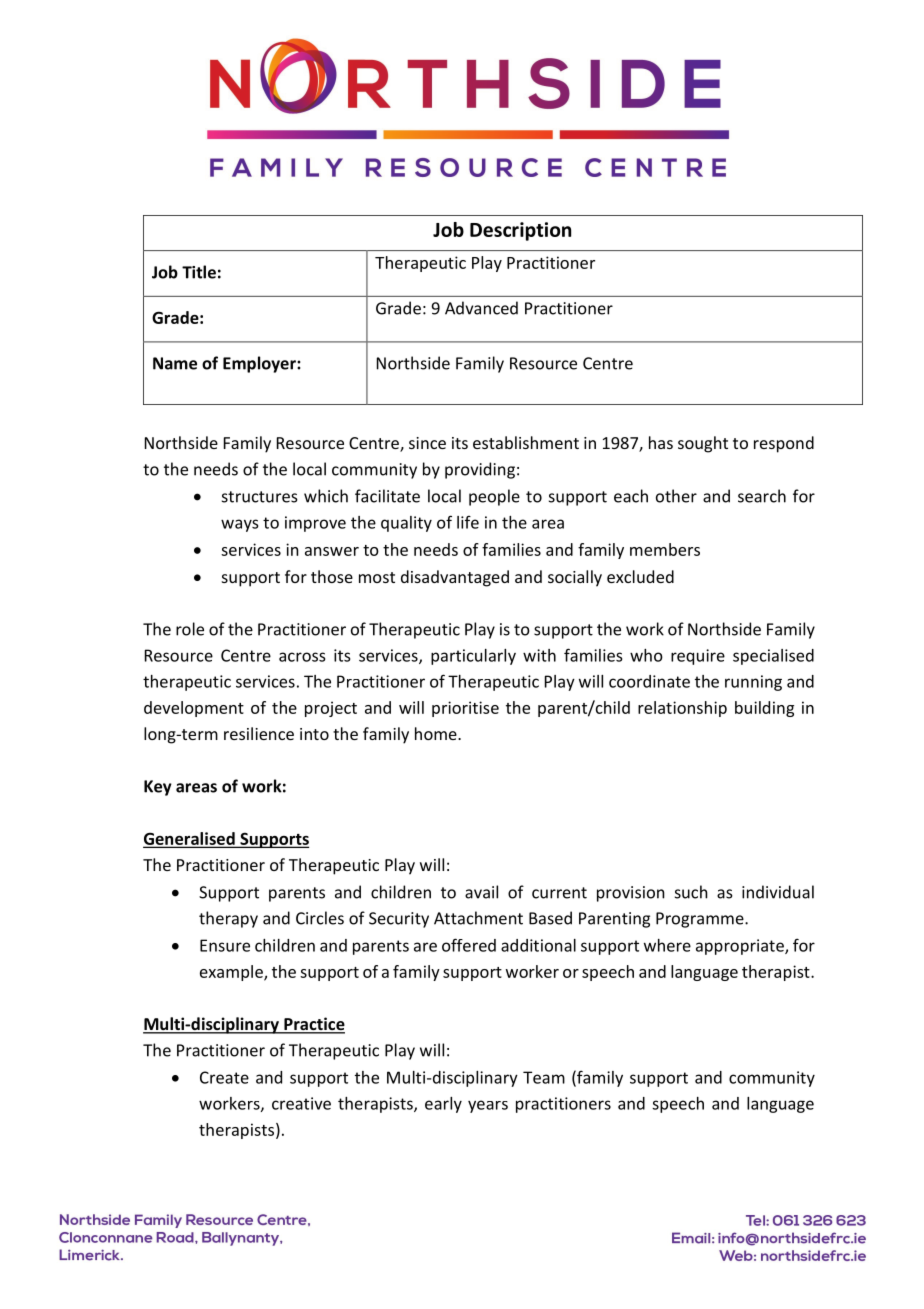 Image resolution: width=924 pixels, height=1309 pixels. Describe the element at coordinates (481, 308) in the document. I see `Advanced` at that location.
